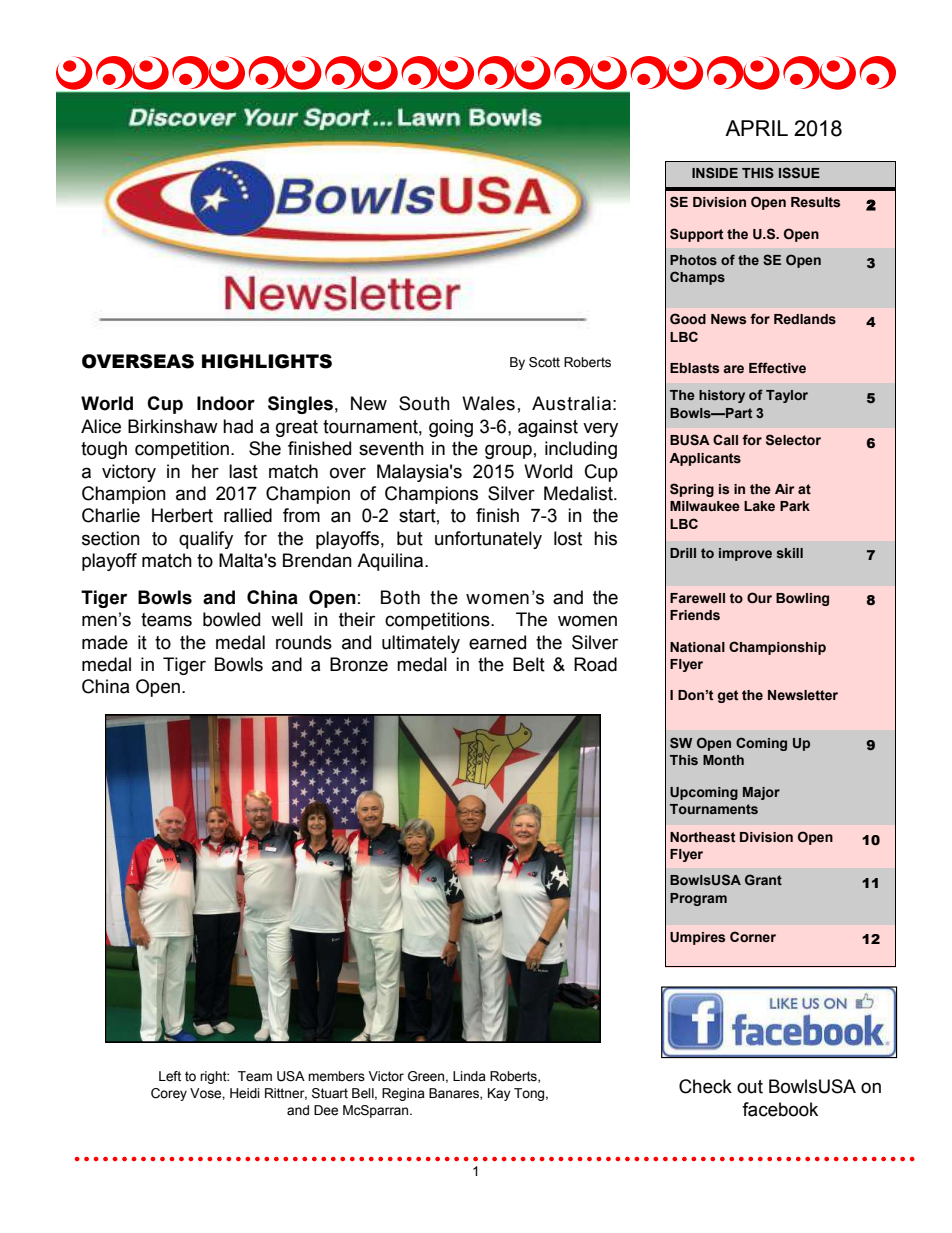  What do you see at coordinates (508, 451) in the page?
I see `group` at bounding box center [508, 451].
